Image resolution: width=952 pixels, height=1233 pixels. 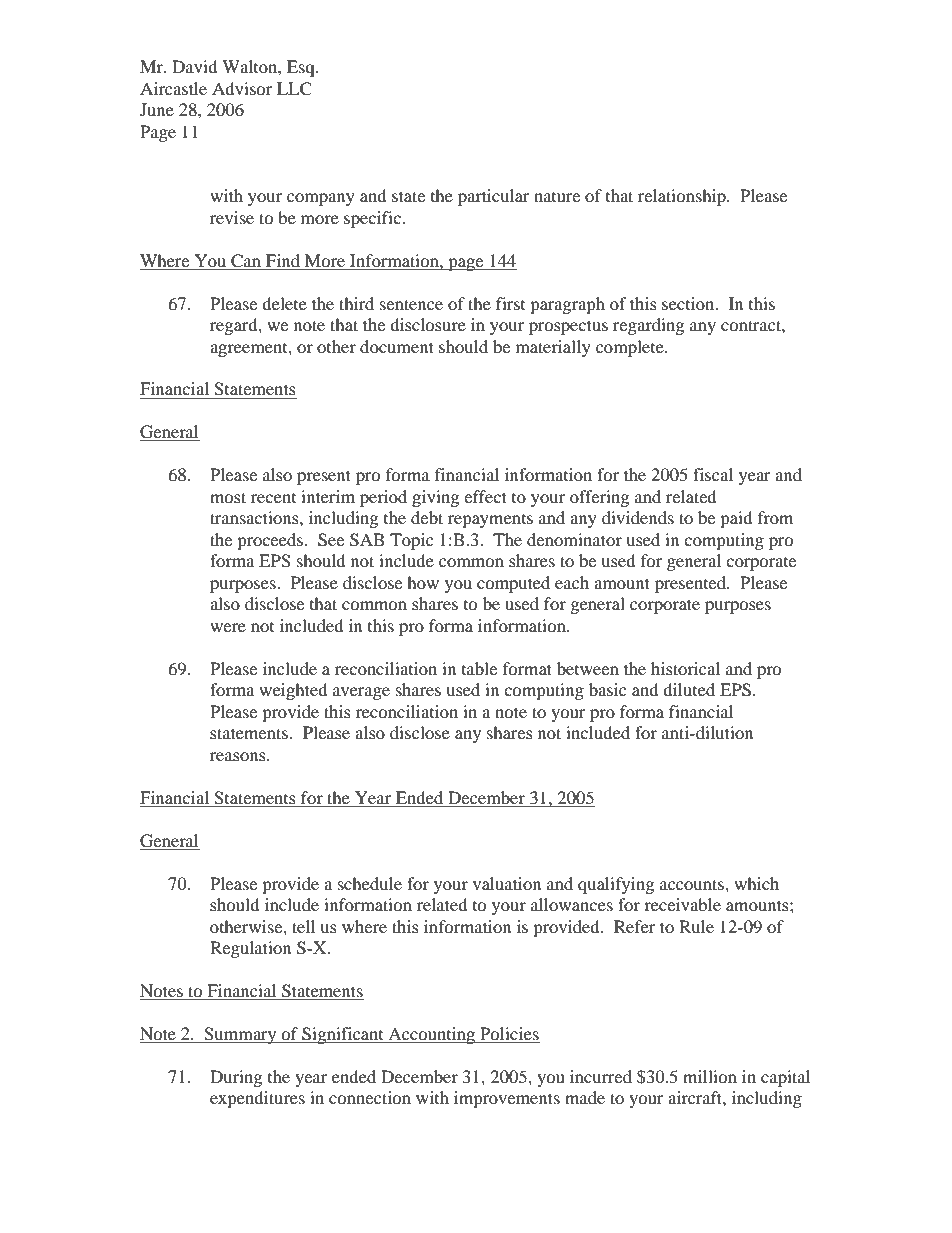 What do you see at coordinates (242, 88) in the page?
I see `Advisor` at bounding box center [242, 88].
